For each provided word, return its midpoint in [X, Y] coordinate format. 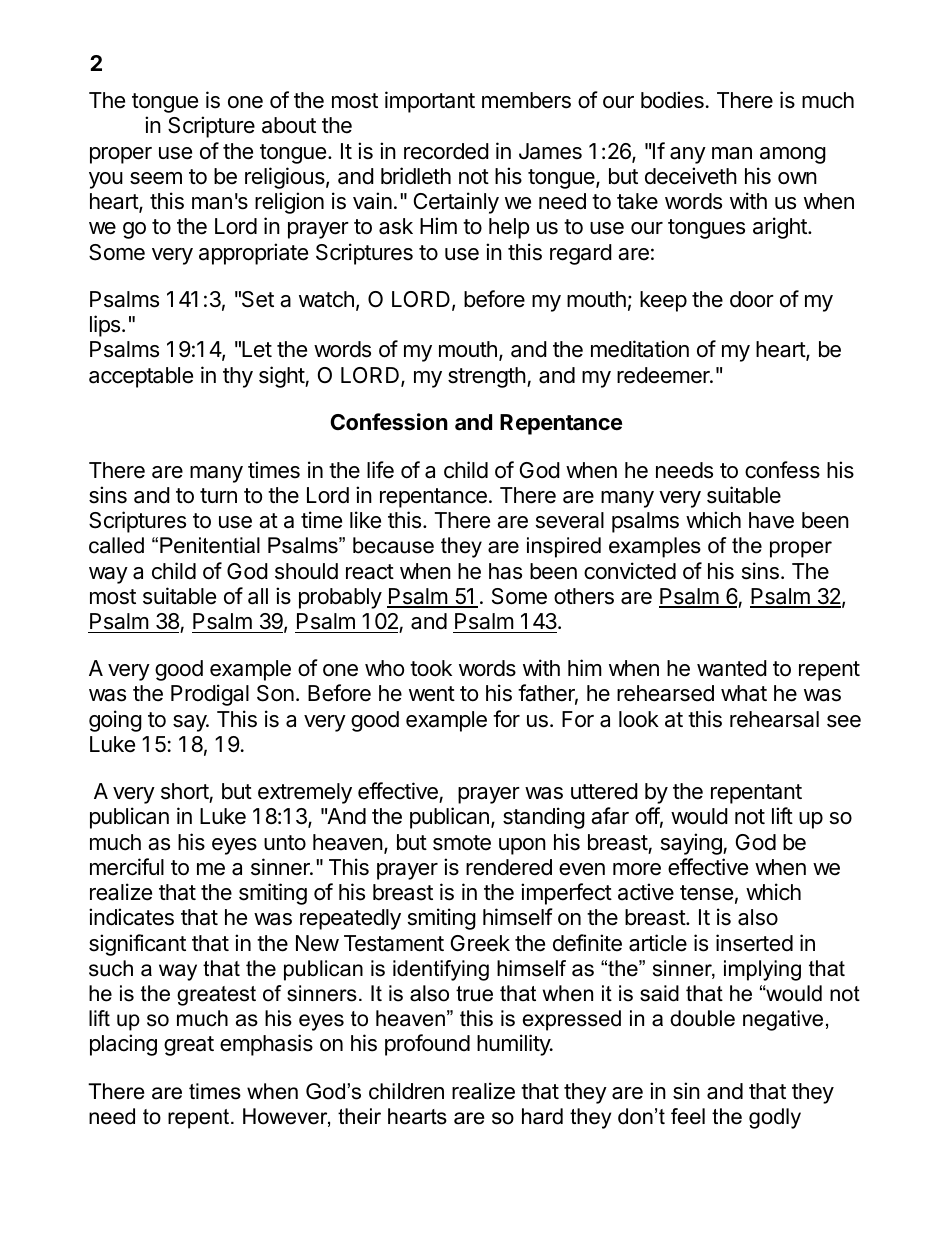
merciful [127, 867]
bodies [672, 100]
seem [156, 178]
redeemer [664, 375]
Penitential [210, 545]
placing [123, 1045]
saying [692, 844]
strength [487, 377]
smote [462, 843]
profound [427, 1045]
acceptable [141, 377]
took [431, 668]
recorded [446, 151]
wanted [732, 668]
